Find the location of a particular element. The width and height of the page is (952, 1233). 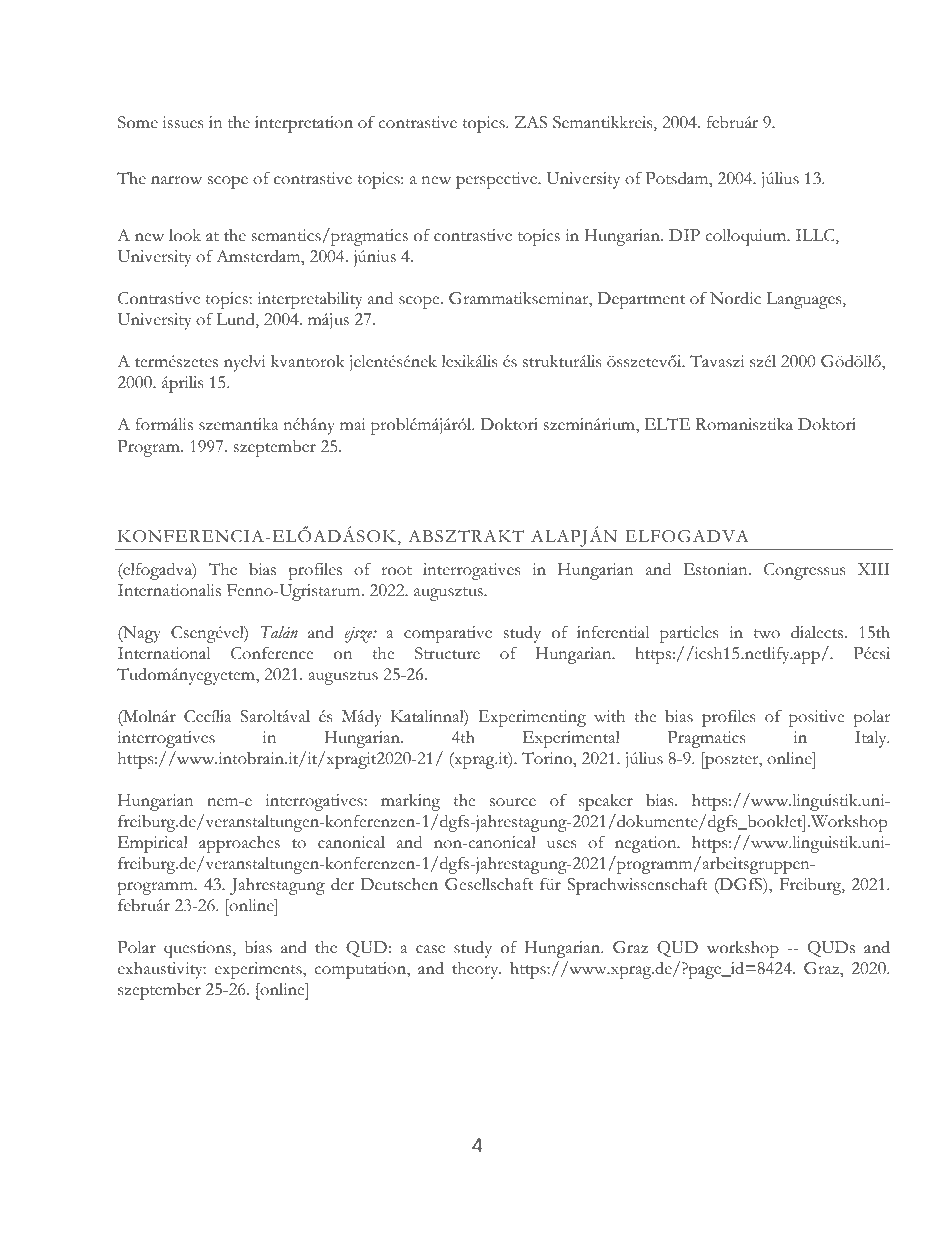

colloquium is located at coordinates (747, 237).
